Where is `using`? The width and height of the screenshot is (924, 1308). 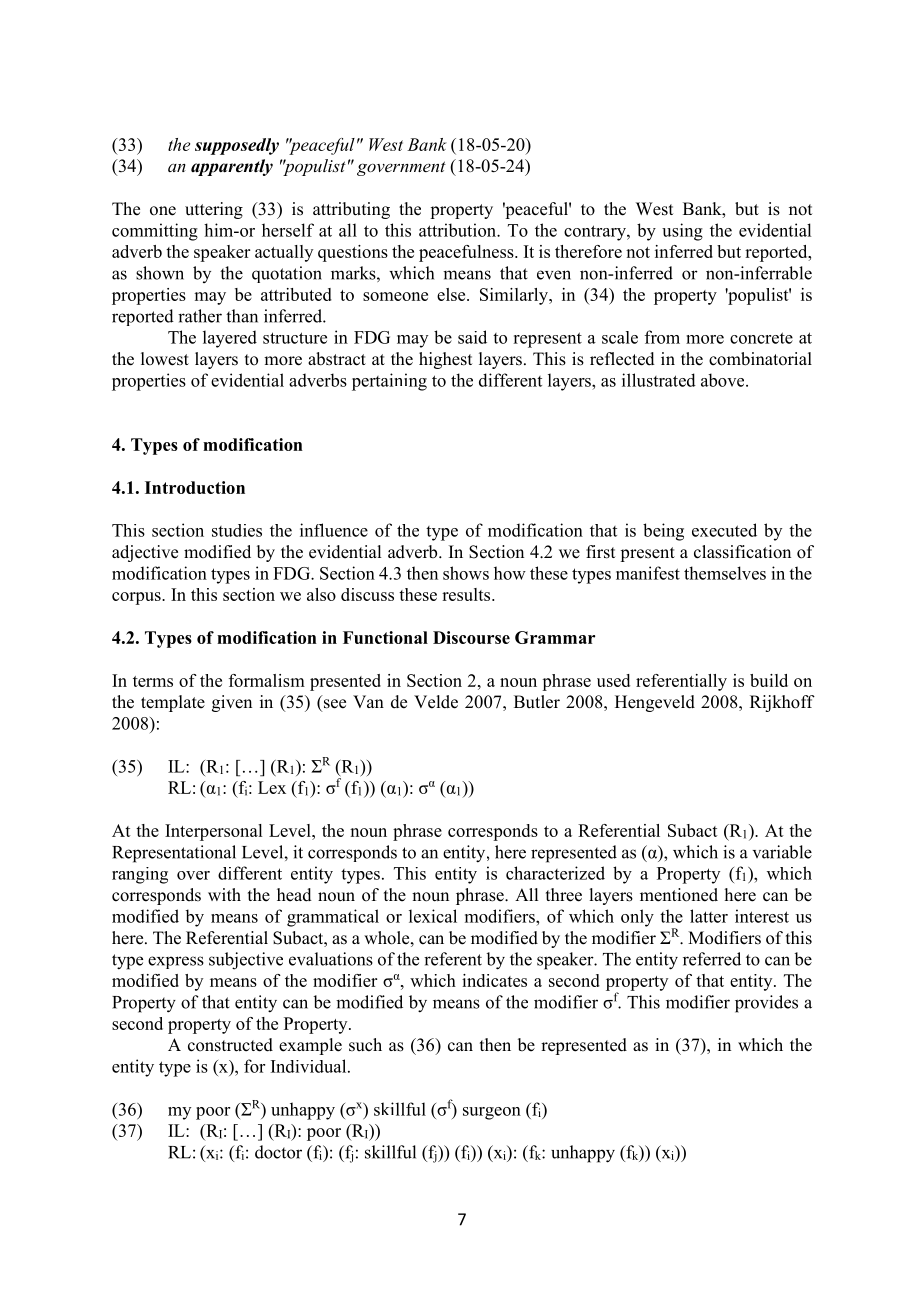 using is located at coordinates (682, 232).
